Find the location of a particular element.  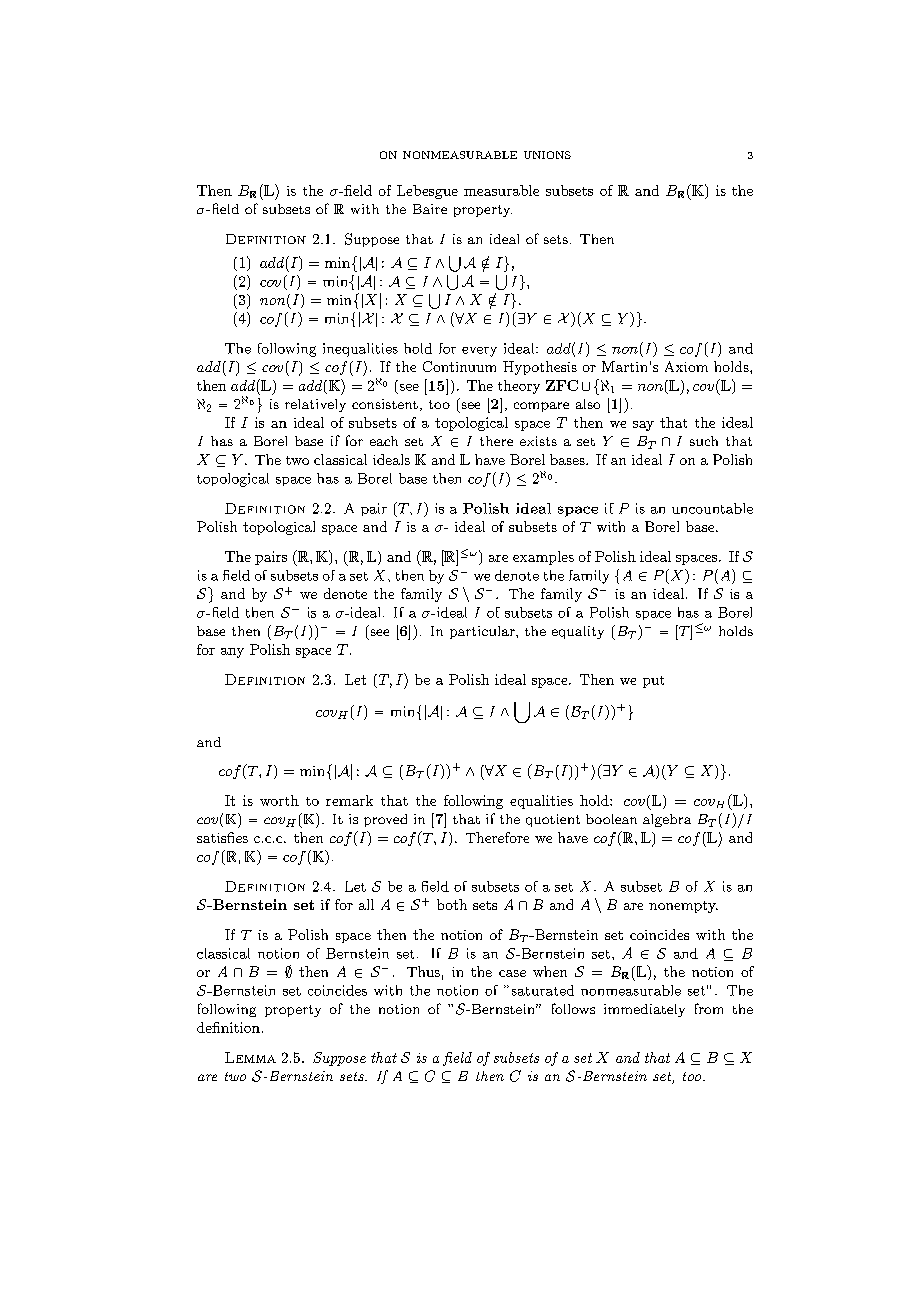

Lebesgue is located at coordinates (427, 192).
